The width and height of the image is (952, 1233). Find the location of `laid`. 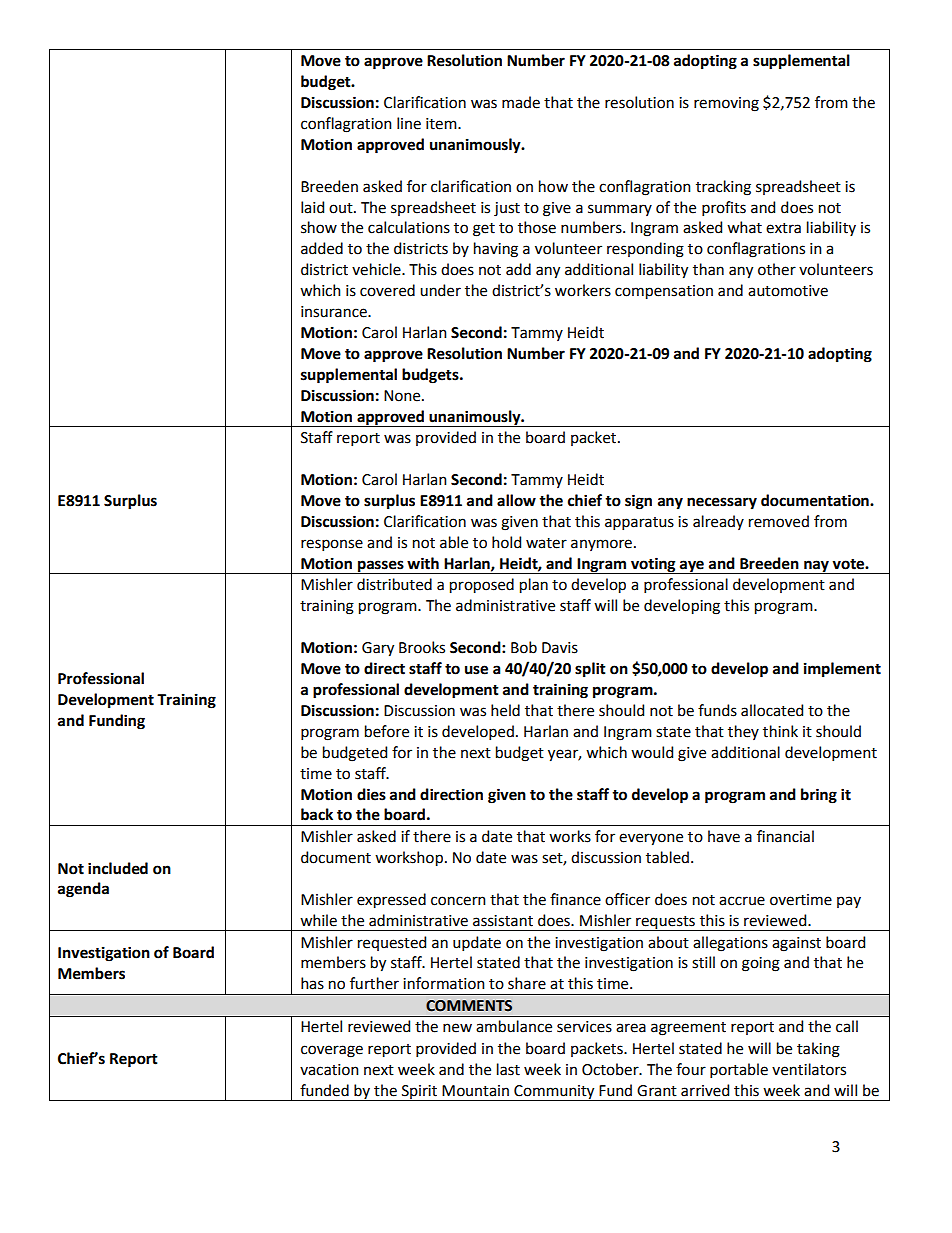

laid is located at coordinates (312, 207).
